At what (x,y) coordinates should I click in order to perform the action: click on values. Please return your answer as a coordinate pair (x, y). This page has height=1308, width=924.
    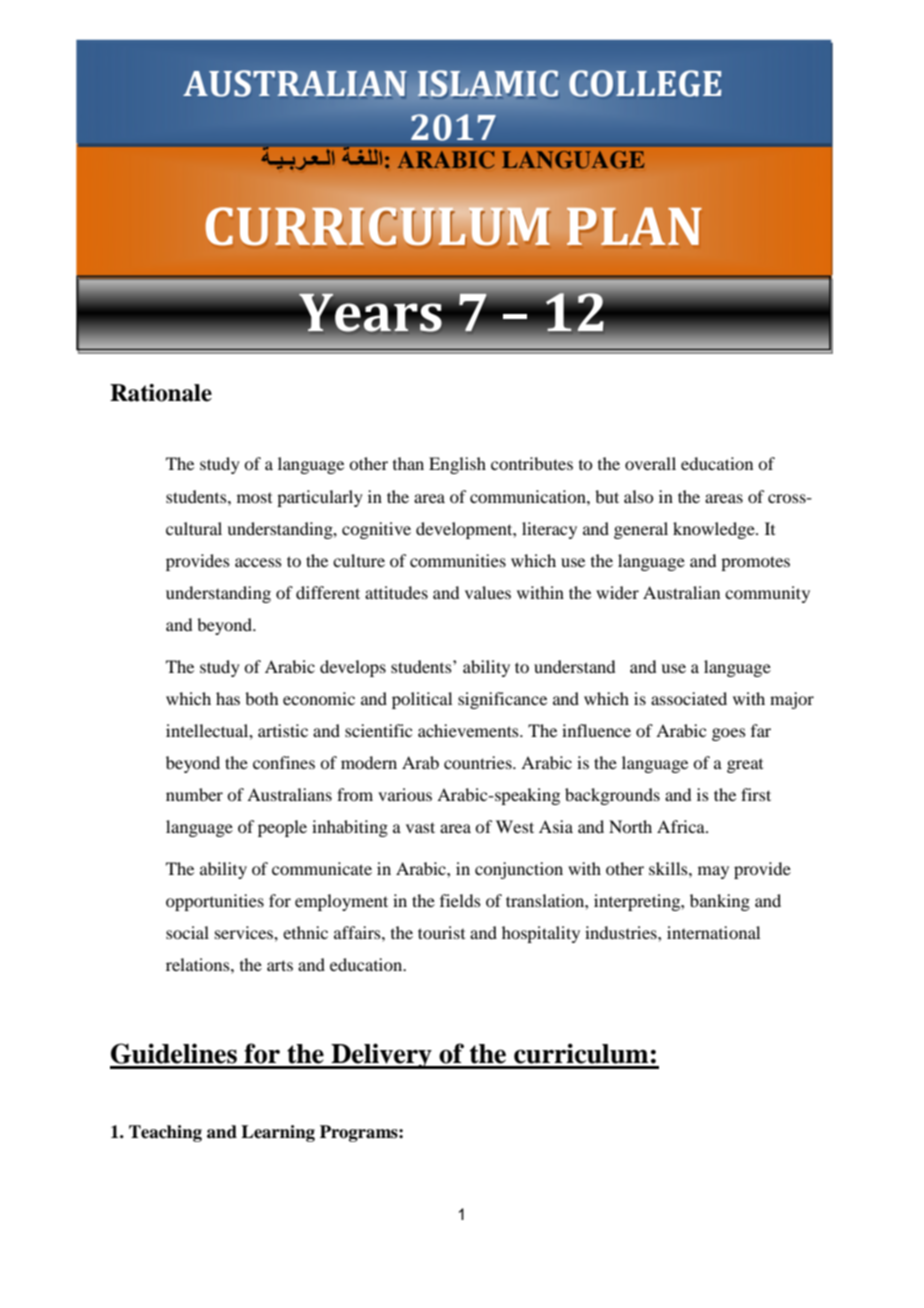
    Looking at the image, I should click on (488, 592).
